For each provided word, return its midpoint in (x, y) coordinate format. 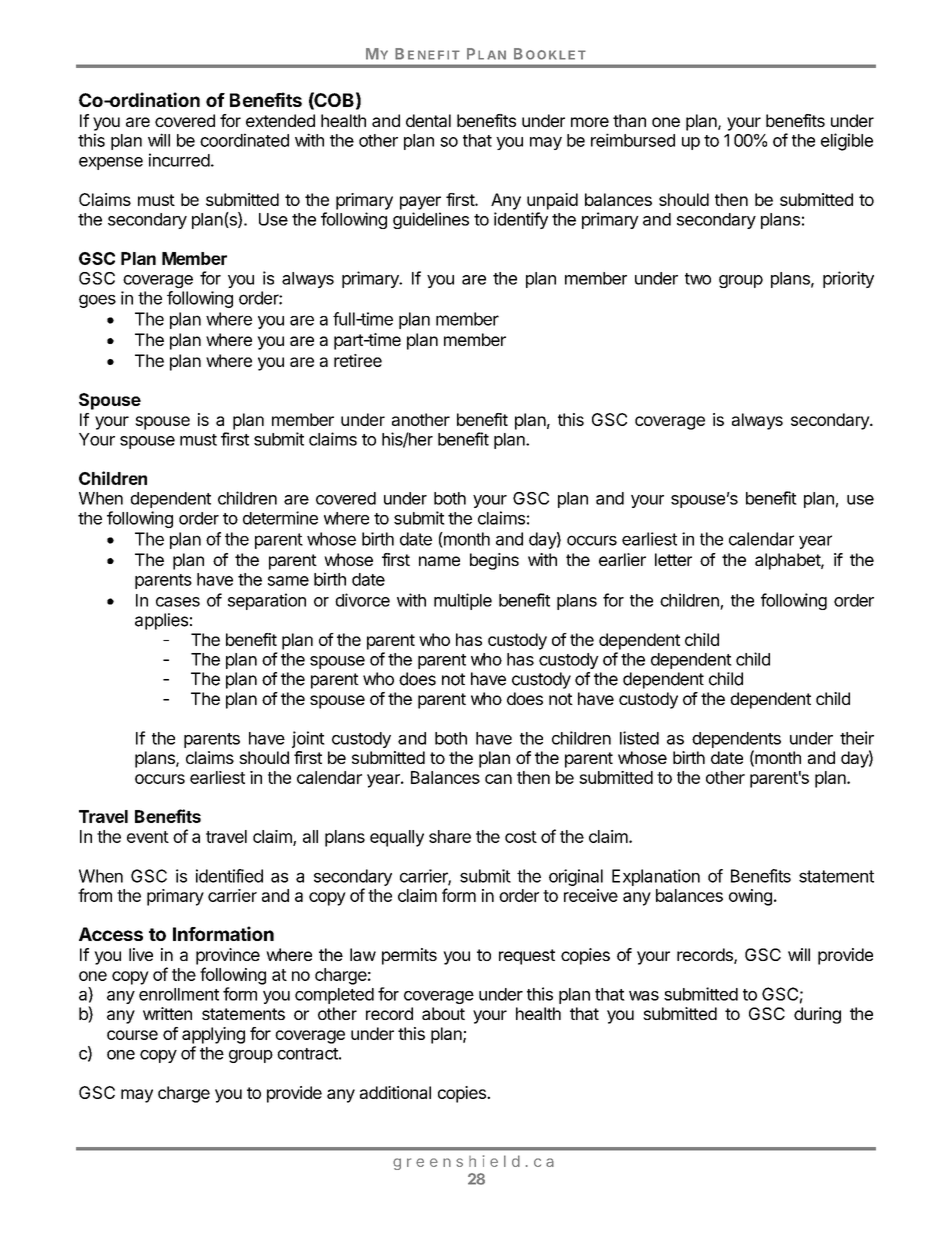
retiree (358, 360)
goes (97, 301)
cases (178, 602)
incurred (179, 160)
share (450, 836)
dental (428, 120)
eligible (847, 142)
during (817, 1015)
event (148, 837)
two (698, 279)
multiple (463, 601)
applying (213, 1035)
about (443, 1013)
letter (673, 559)
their (857, 738)
